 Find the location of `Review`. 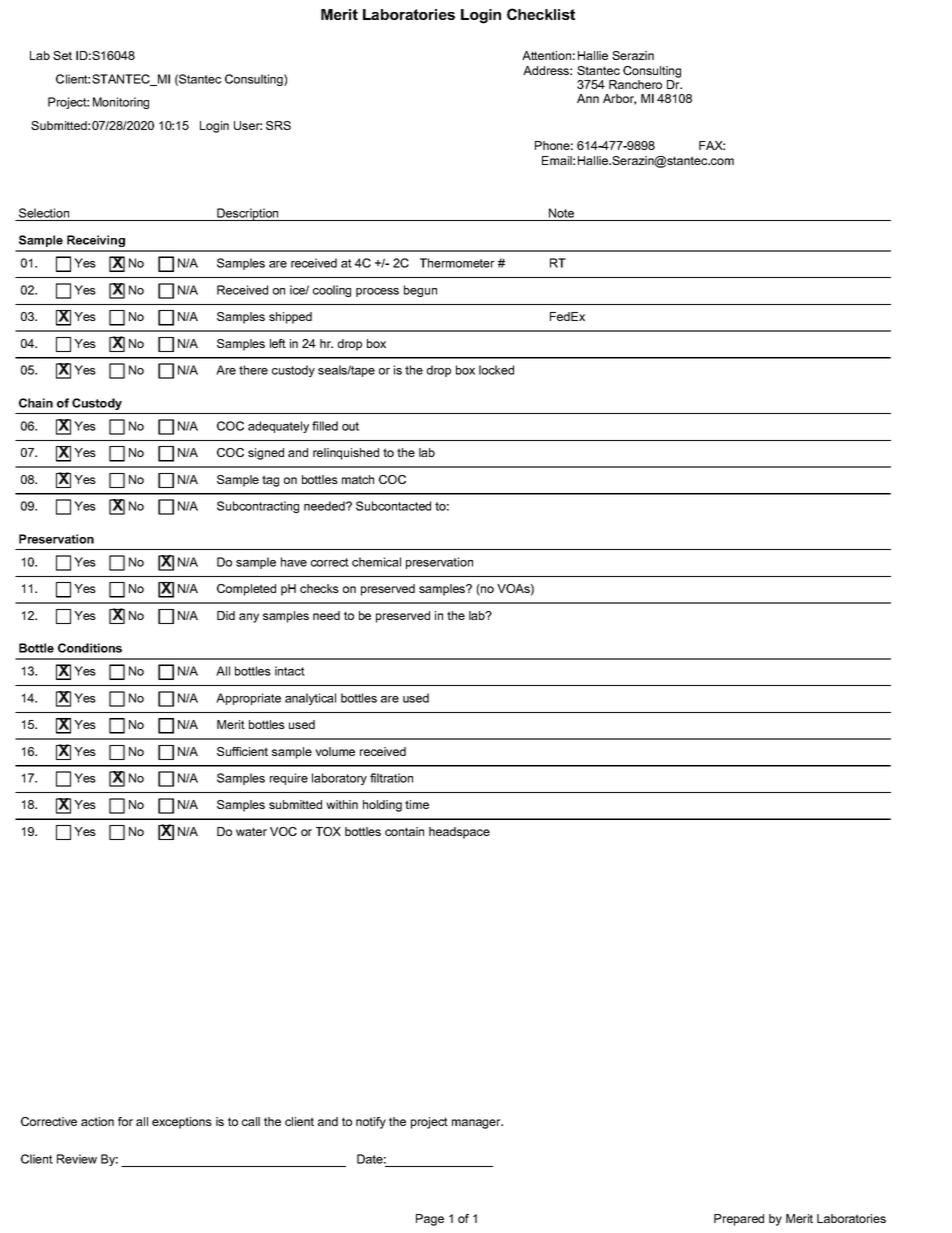

Review is located at coordinates (77, 1159).
